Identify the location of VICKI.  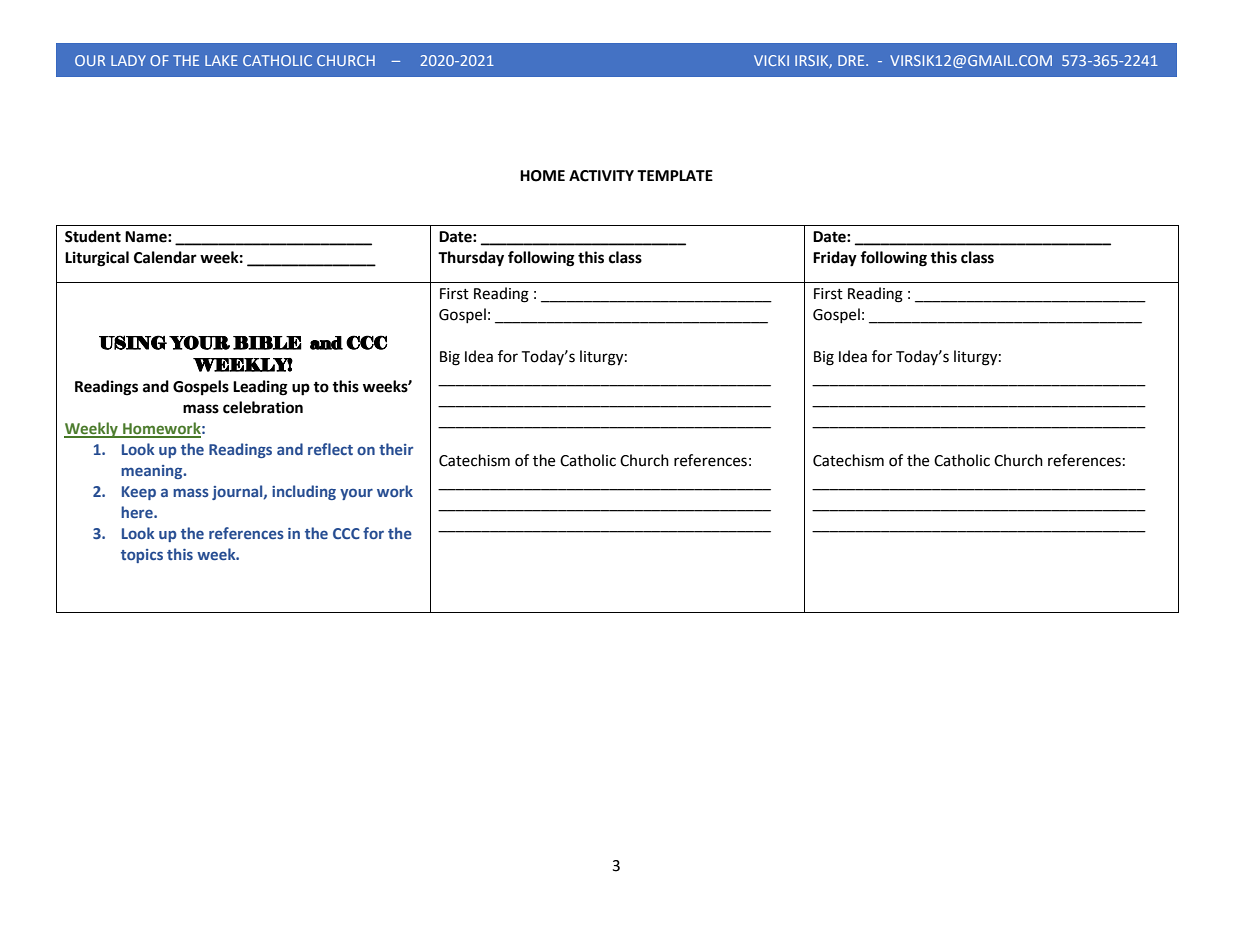
(771, 60).
